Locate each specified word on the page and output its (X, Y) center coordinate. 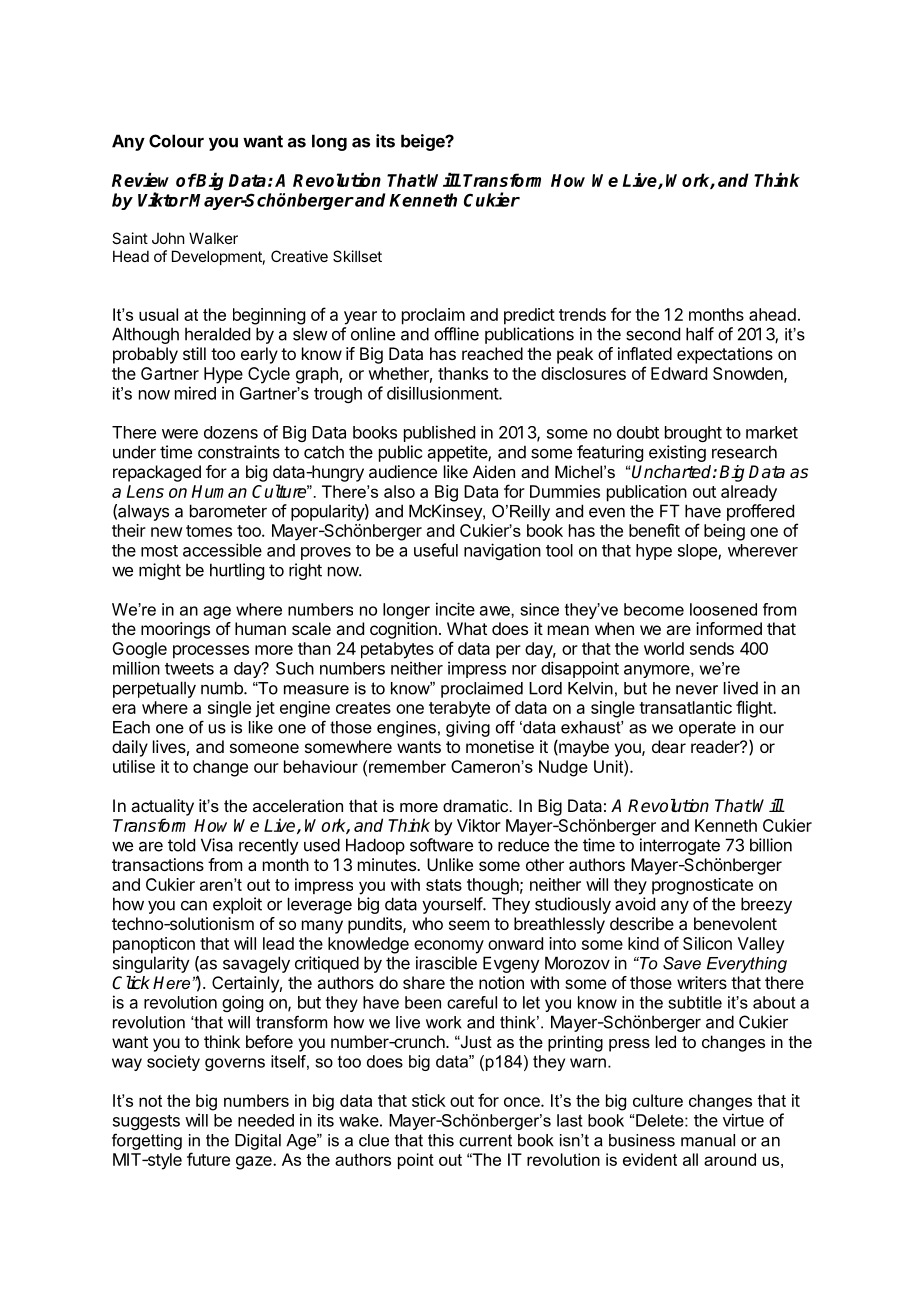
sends (712, 648)
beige (424, 142)
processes (211, 652)
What (467, 628)
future (208, 1159)
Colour (176, 141)
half (700, 334)
